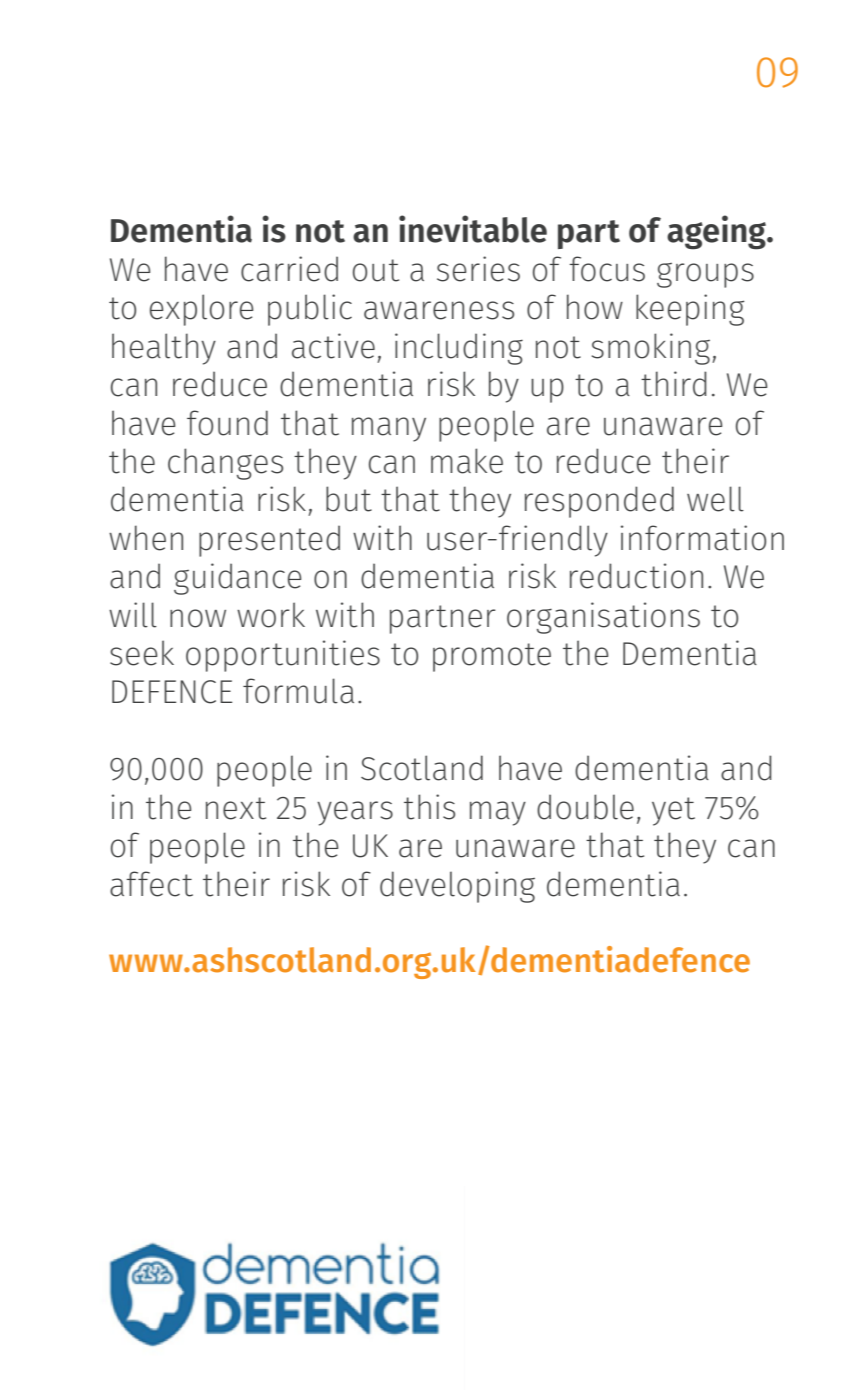  What do you see at coordinates (492, 657) in the screenshot?
I see `promote` at bounding box center [492, 657].
